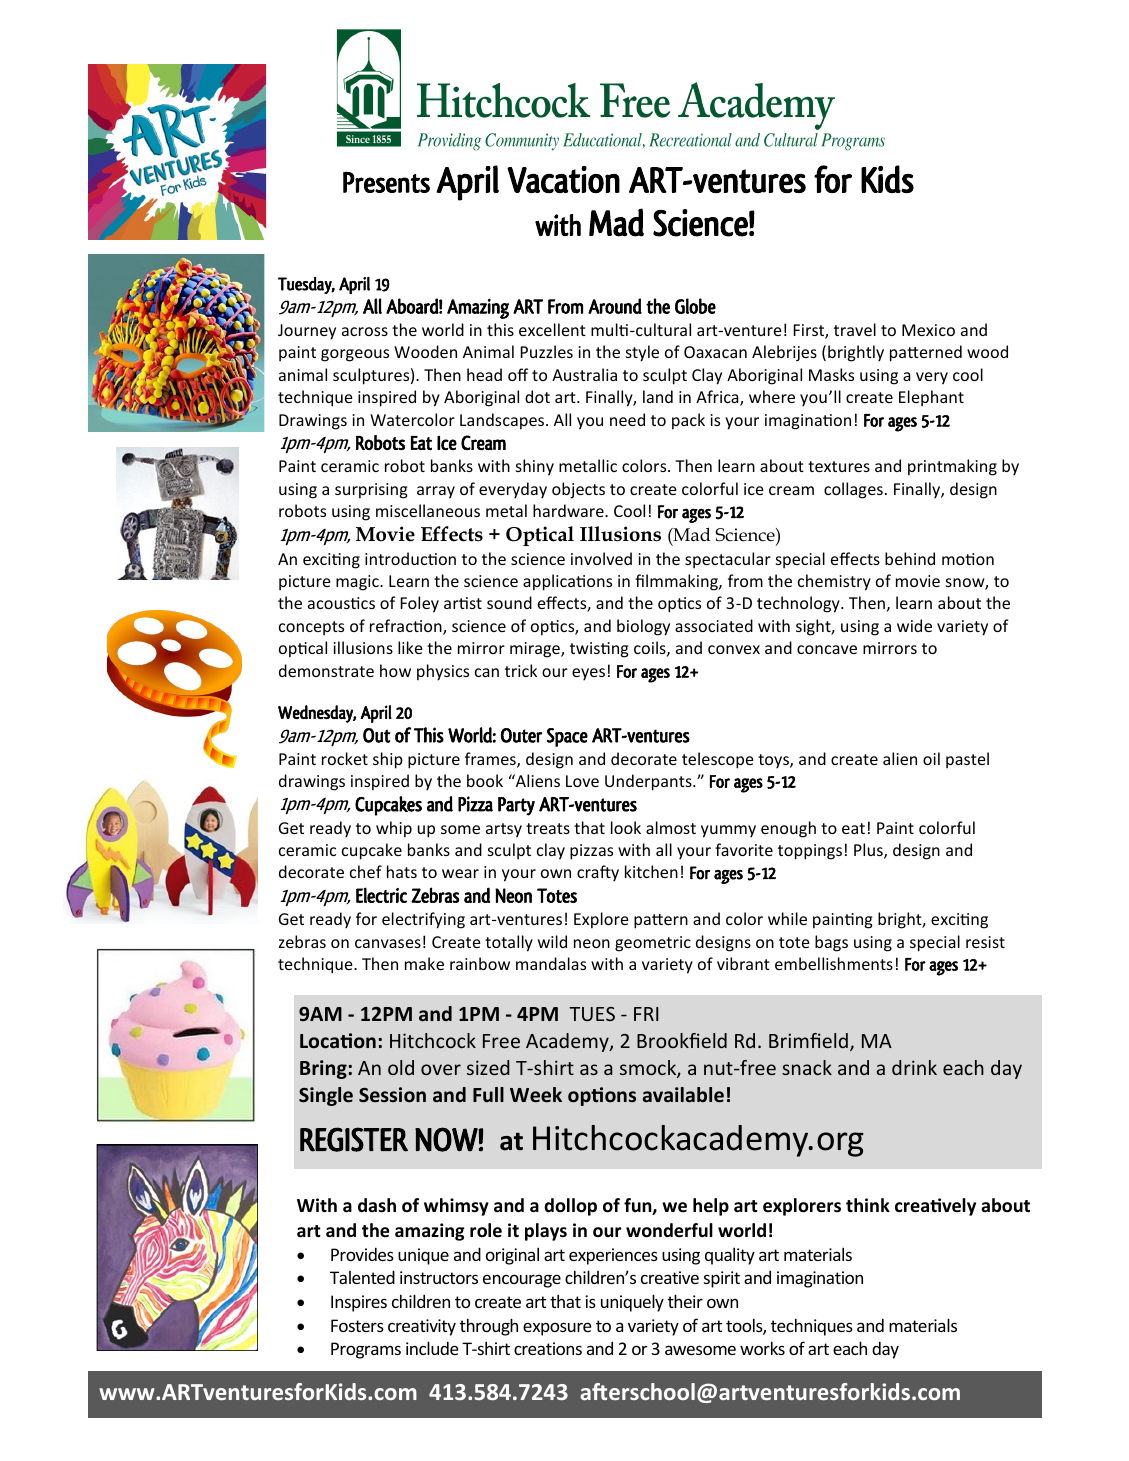 The image size is (1129, 1461). I want to click on Vacation, so click(563, 179).
